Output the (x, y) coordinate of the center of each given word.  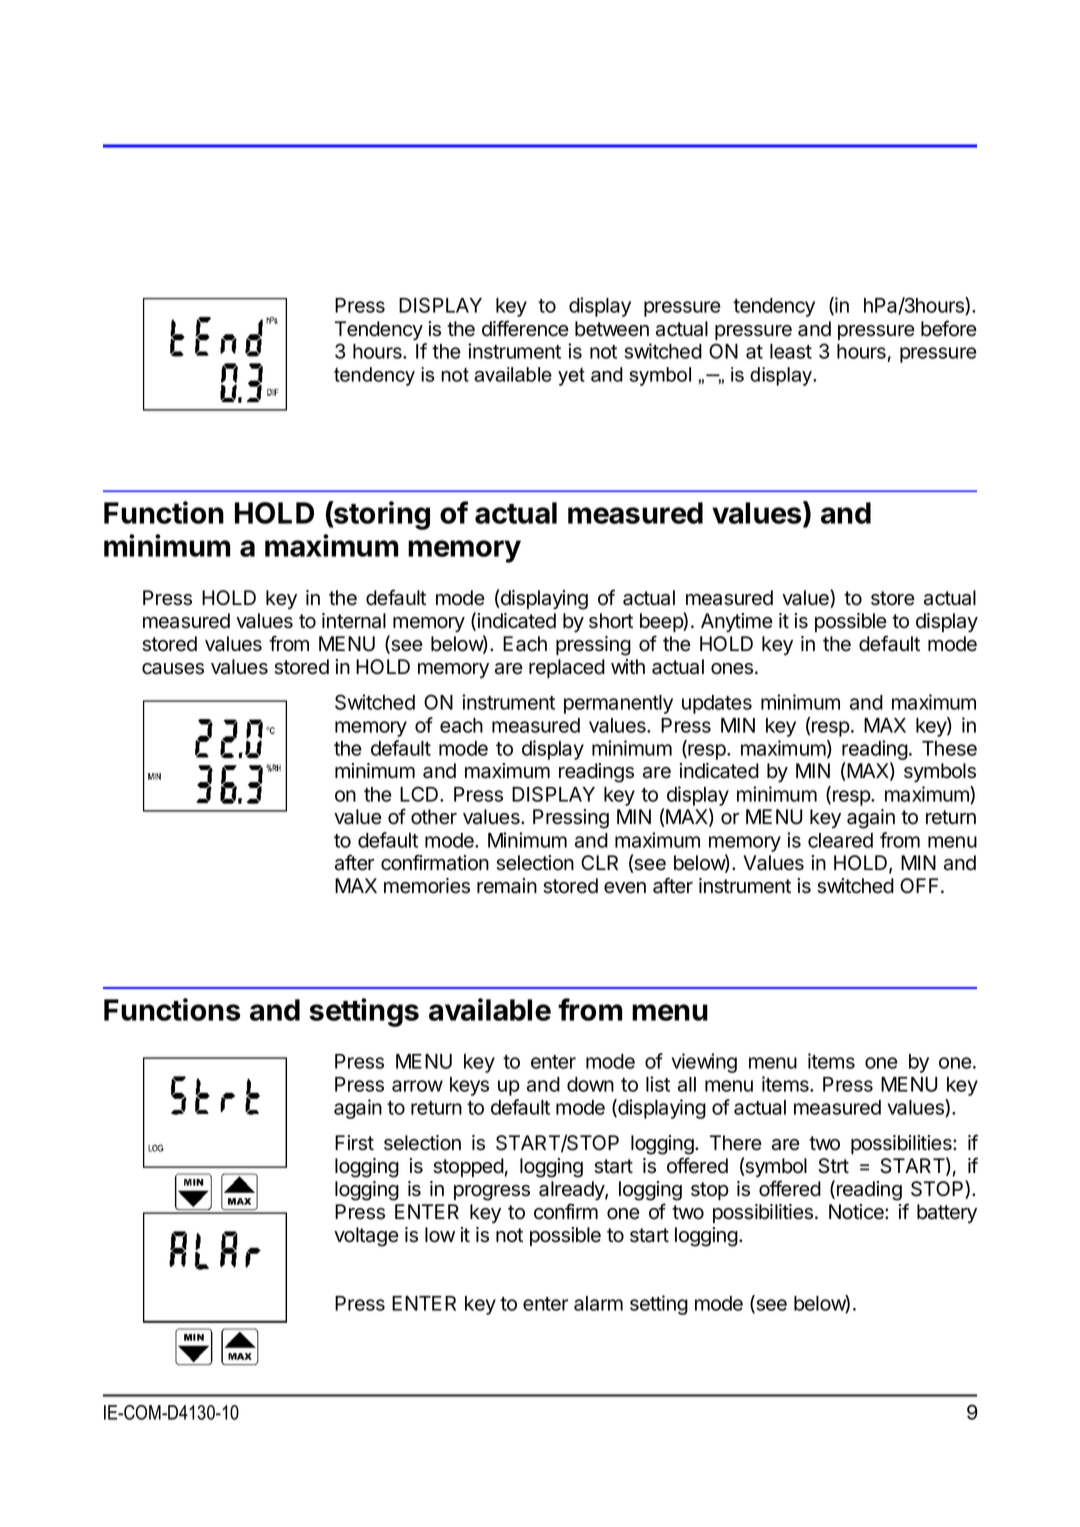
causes (173, 669)
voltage (366, 1237)
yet (571, 377)
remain (507, 886)
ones (733, 669)
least (791, 351)
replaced (567, 668)
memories (427, 886)
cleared (840, 840)
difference (525, 328)
